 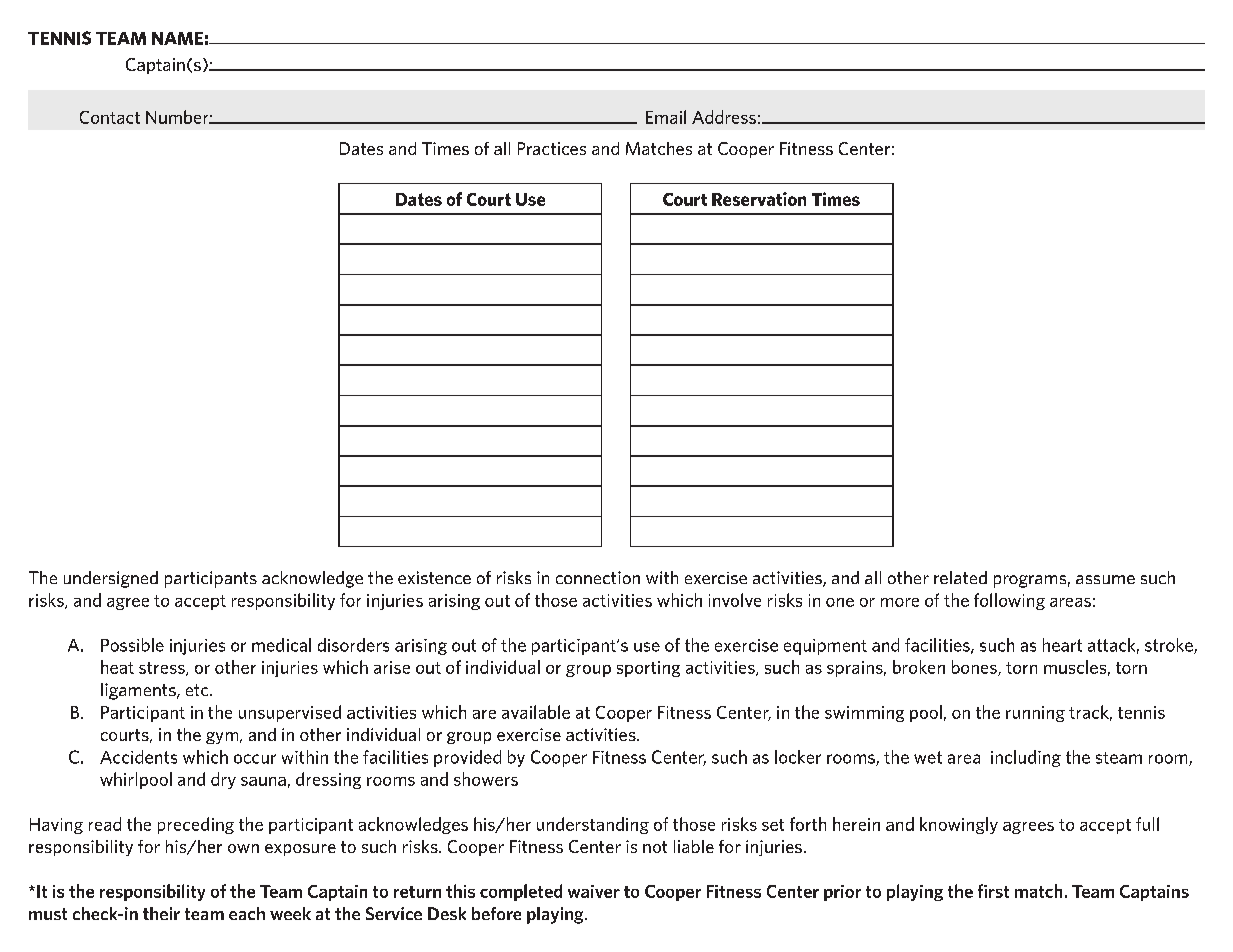 I want to click on sporting, so click(x=648, y=669).
